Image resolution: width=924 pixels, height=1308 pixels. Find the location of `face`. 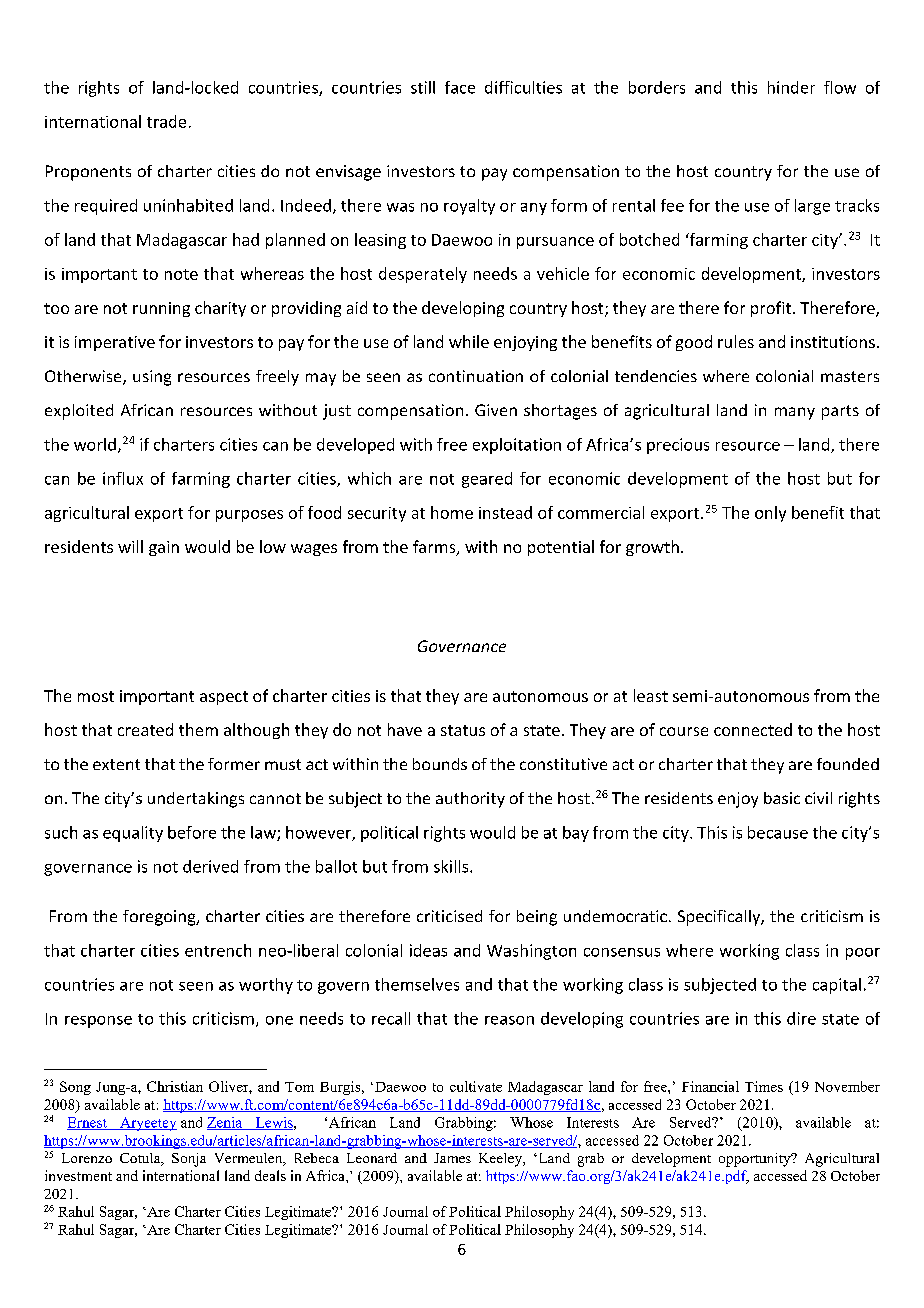

face is located at coordinates (460, 87).
